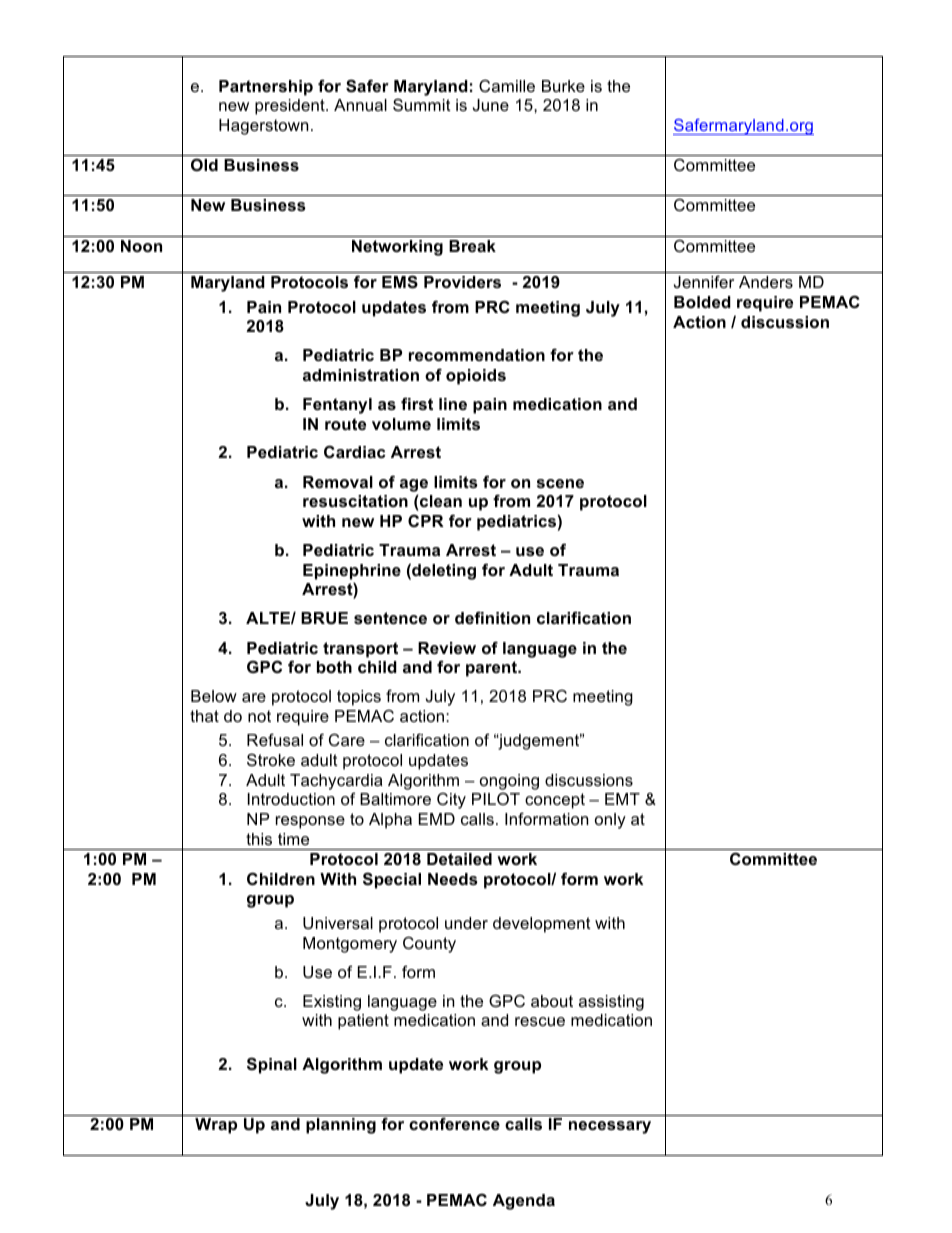 This screenshot has height=1233, width=952. What do you see at coordinates (466, 923) in the screenshot?
I see `under` at bounding box center [466, 923].
